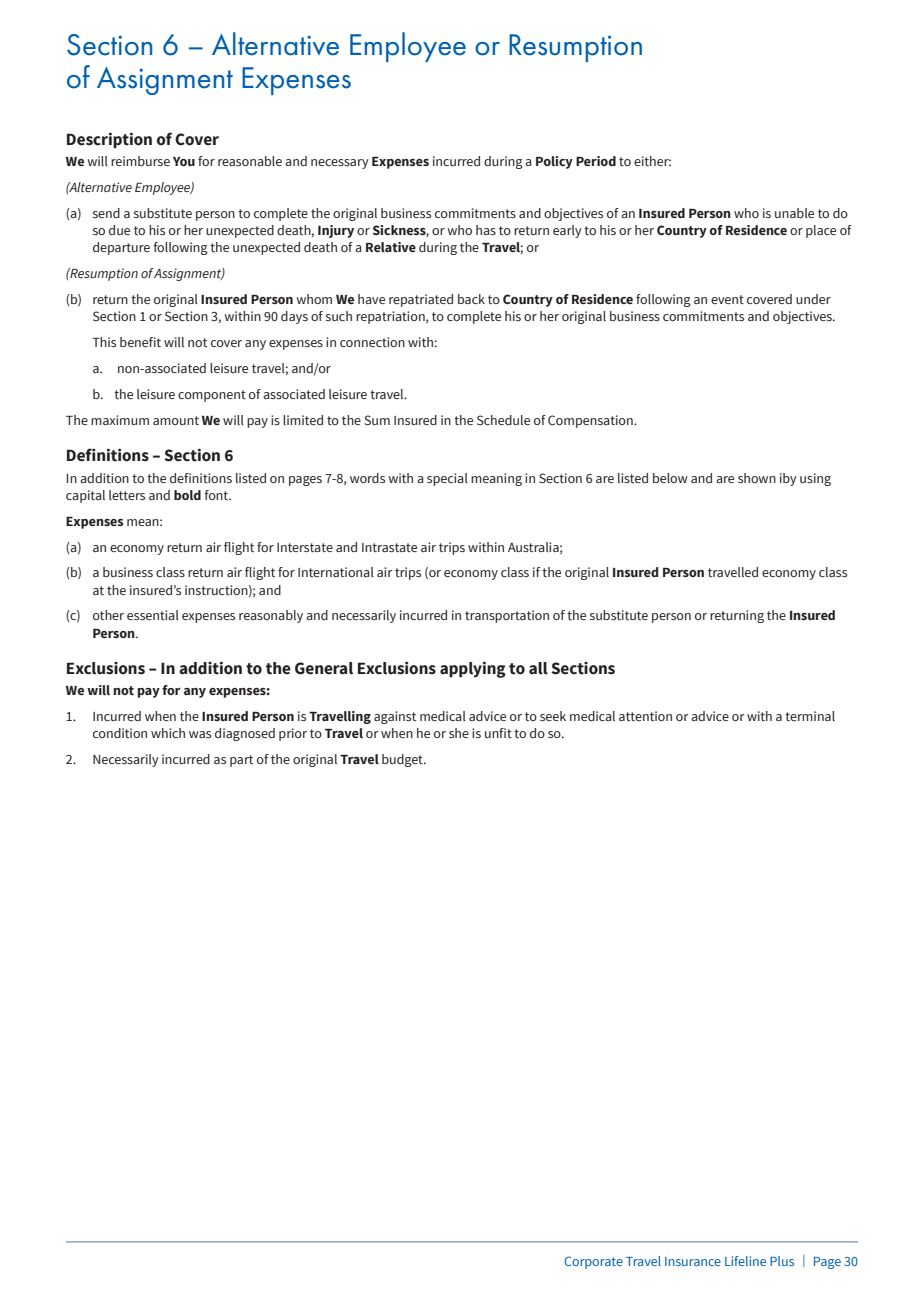 This screenshot has width=924, height=1308. Describe the element at coordinates (593, 1262) in the screenshot. I see `Corporate` at that location.
